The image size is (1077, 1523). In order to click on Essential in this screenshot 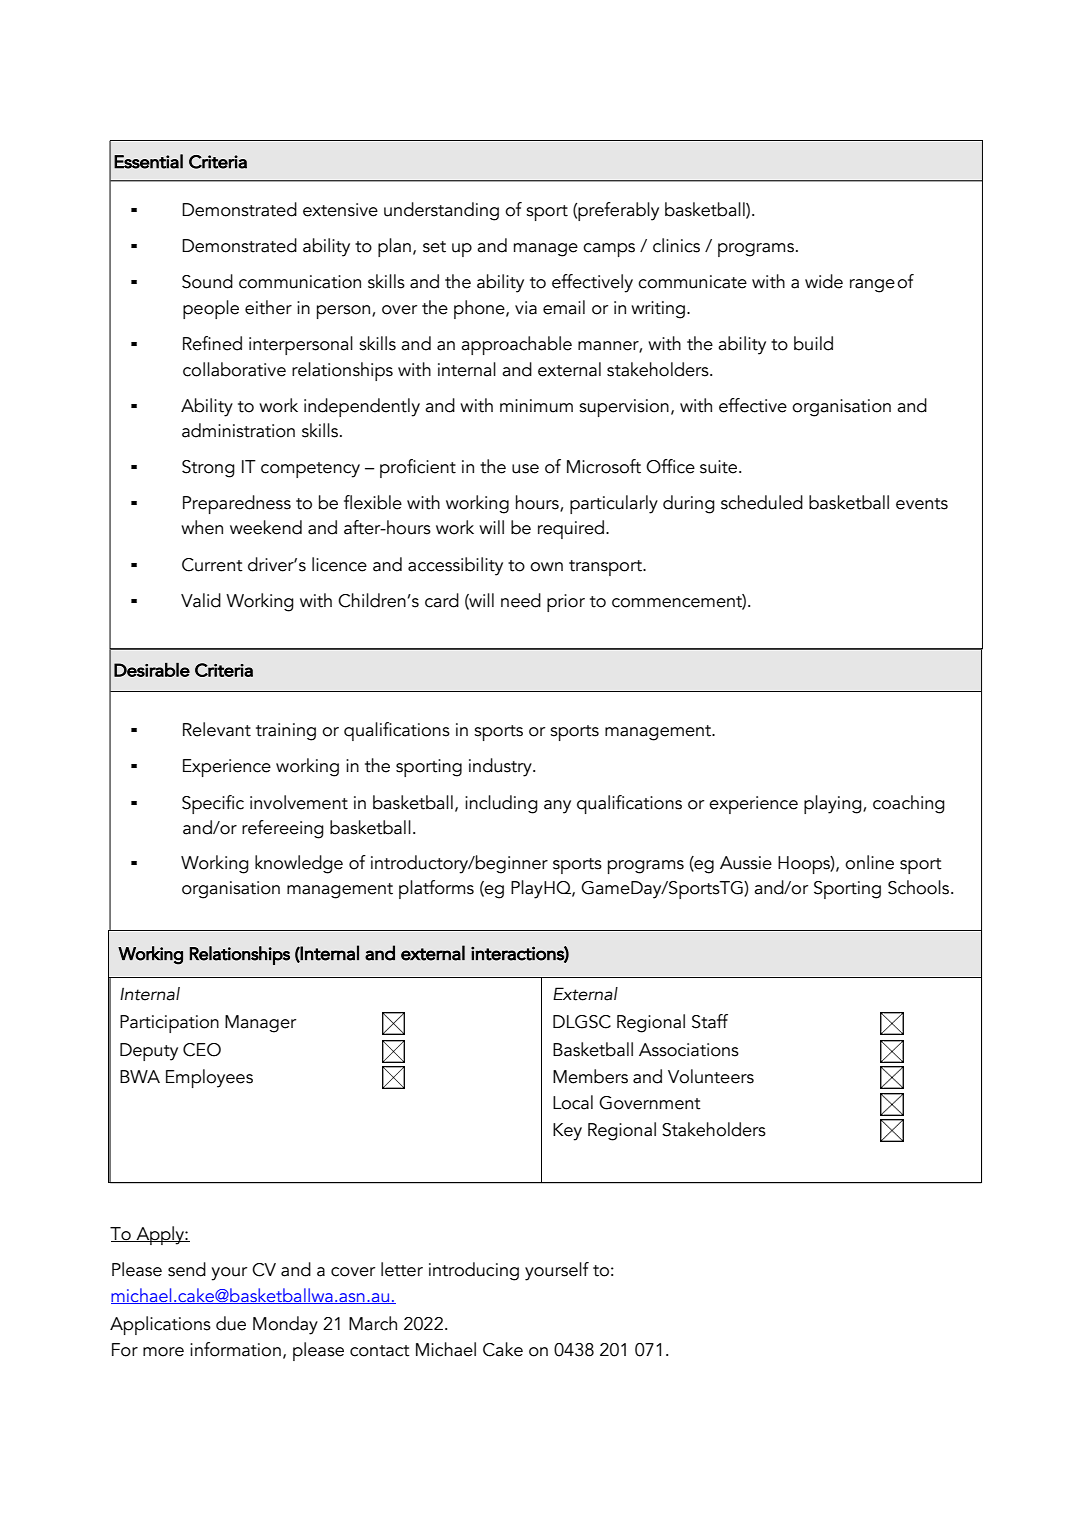, I will do `click(148, 161)`.
